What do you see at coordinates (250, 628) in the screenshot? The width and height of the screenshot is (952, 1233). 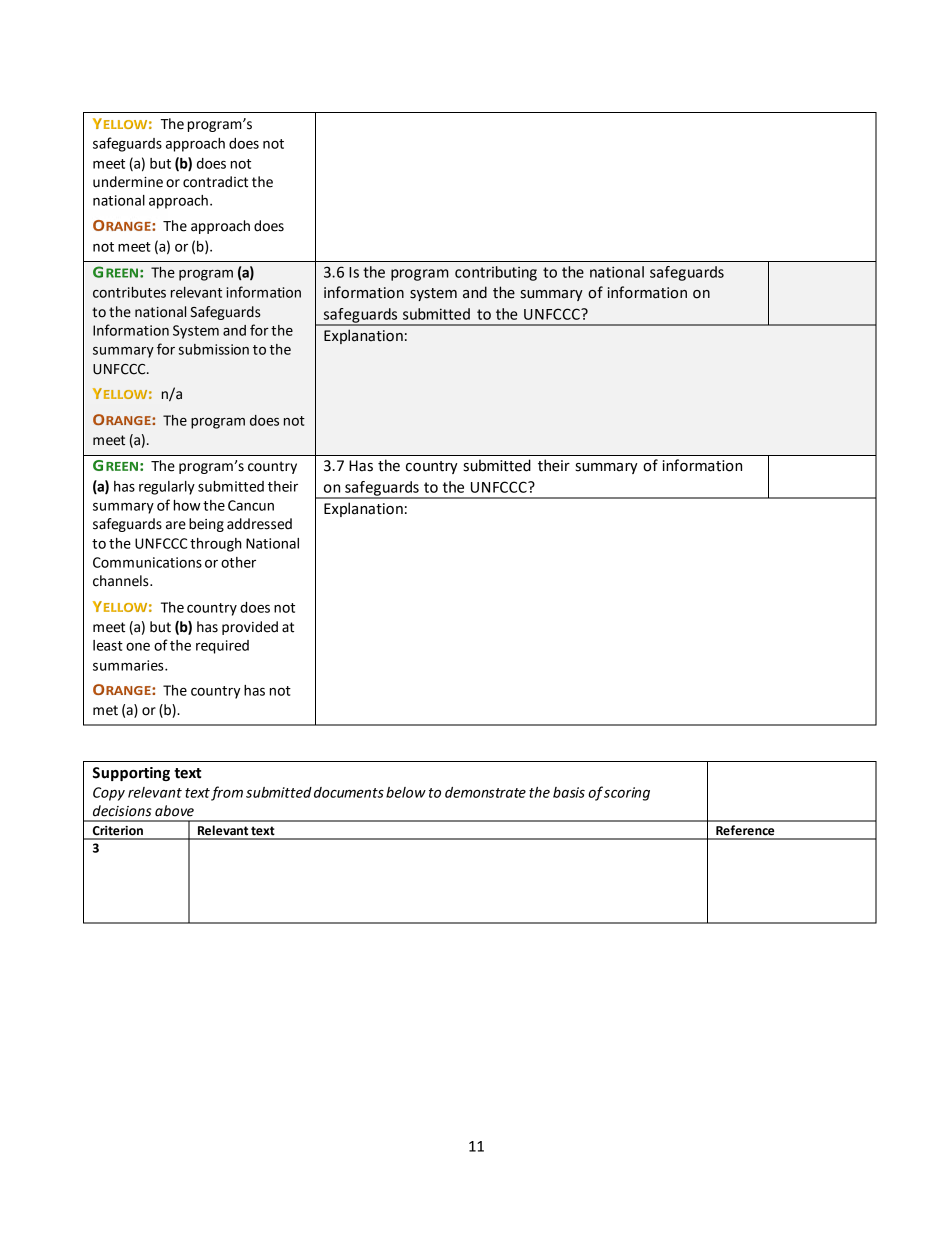 I see `provided` at bounding box center [250, 628].
